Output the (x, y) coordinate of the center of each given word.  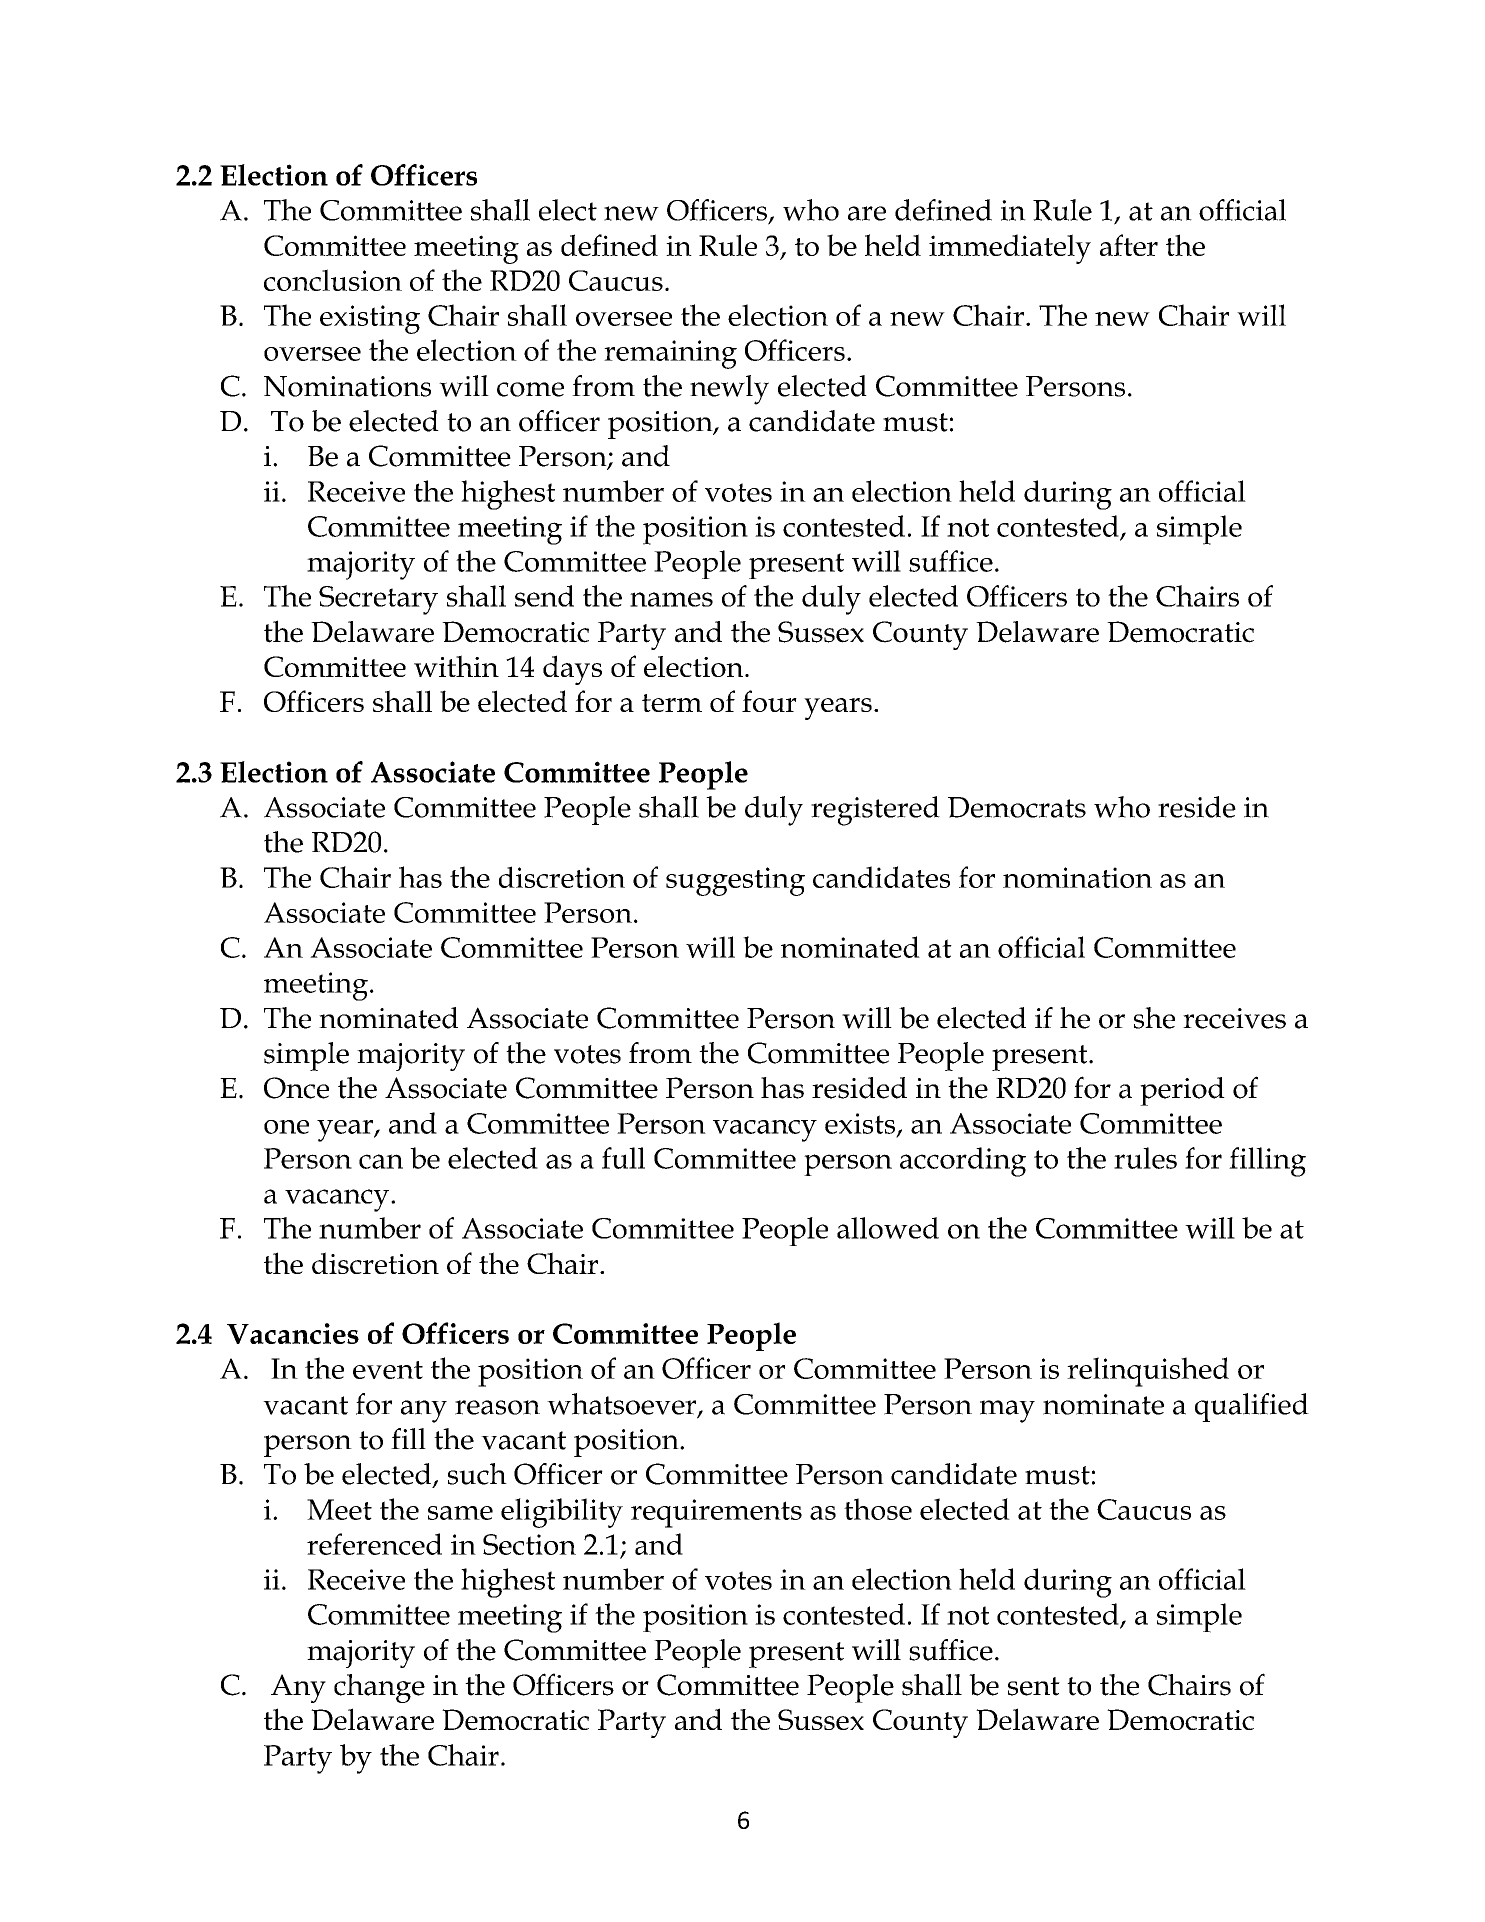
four (769, 701)
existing (370, 319)
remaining (670, 354)
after (1129, 245)
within (456, 666)
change (379, 1688)
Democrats (1017, 807)
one (286, 1127)
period (1182, 1091)
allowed (888, 1228)
